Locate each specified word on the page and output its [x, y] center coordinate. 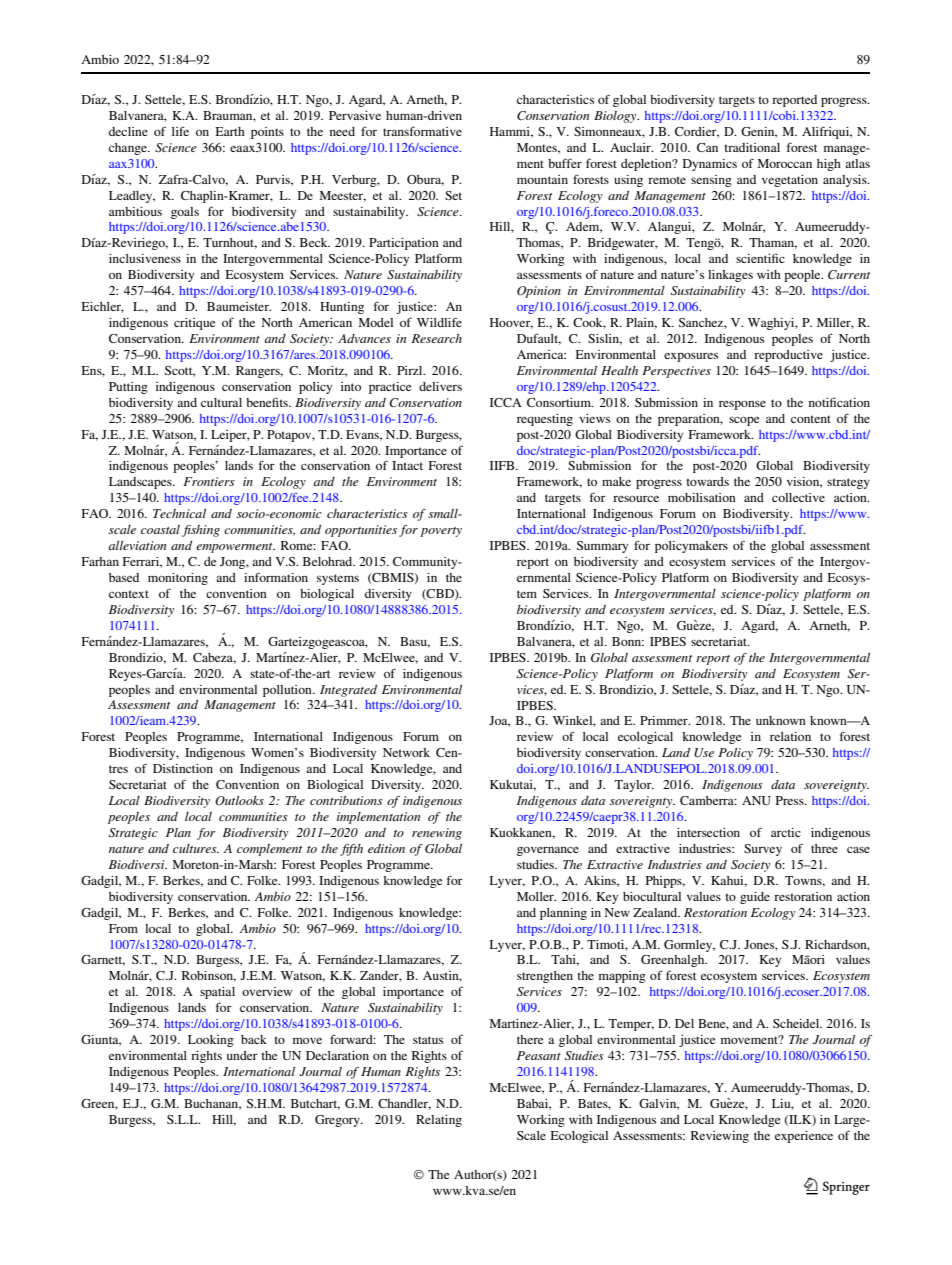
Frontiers [209, 481]
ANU [756, 800]
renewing [437, 834]
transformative [422, 131]
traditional [752, 147]
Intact [407, 465]
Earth [230, 131]
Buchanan [212, 1104]
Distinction [183, 768]
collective [798, 497]
